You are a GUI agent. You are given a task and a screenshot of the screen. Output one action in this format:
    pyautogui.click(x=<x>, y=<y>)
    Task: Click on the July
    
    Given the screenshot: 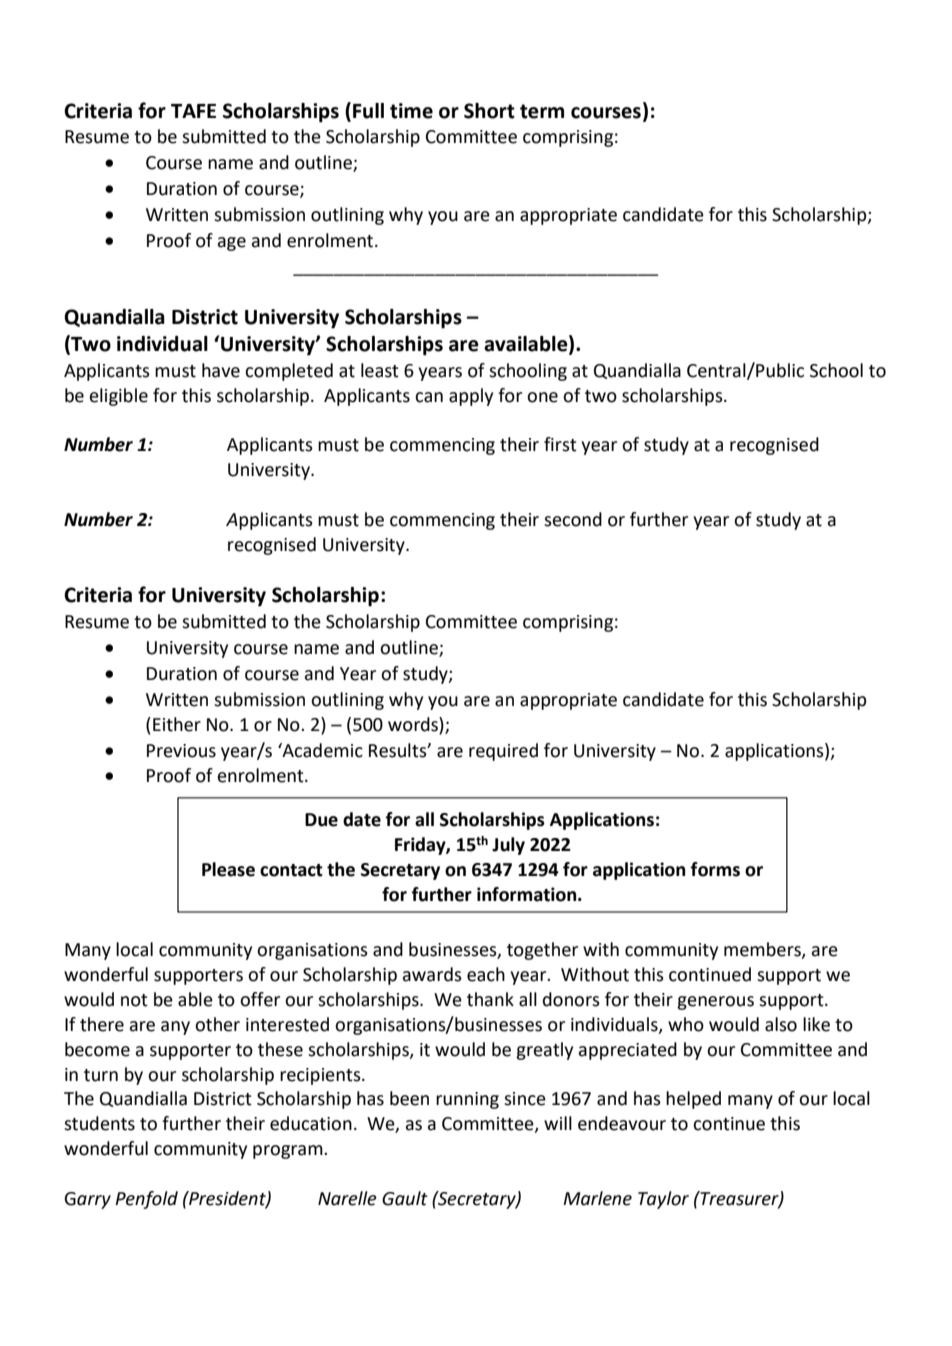 What is the action you would take?
    pyautogui.click(x=508, y=846)
